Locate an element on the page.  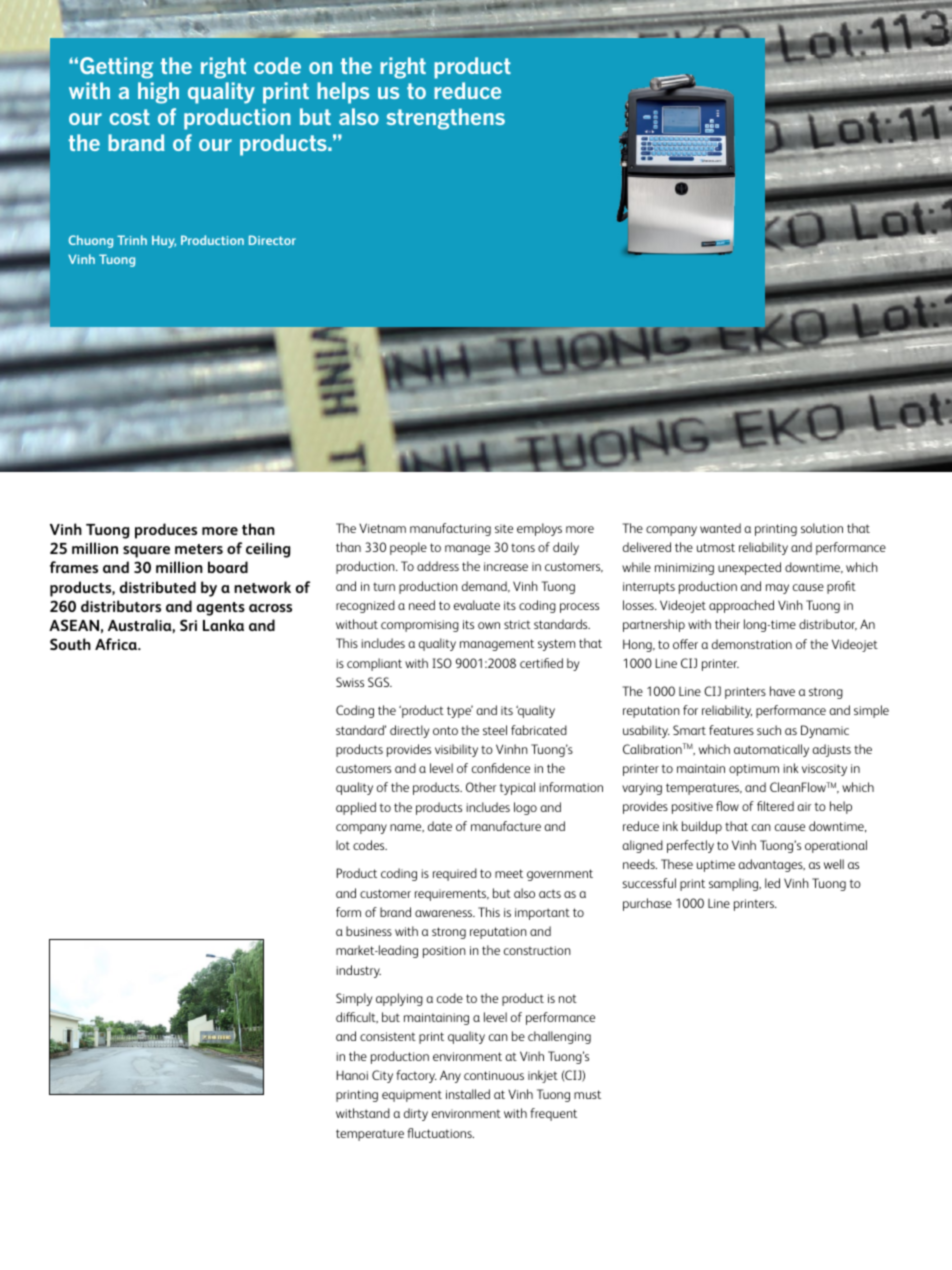
Hanoi is located at coordinates (352, 1075).
